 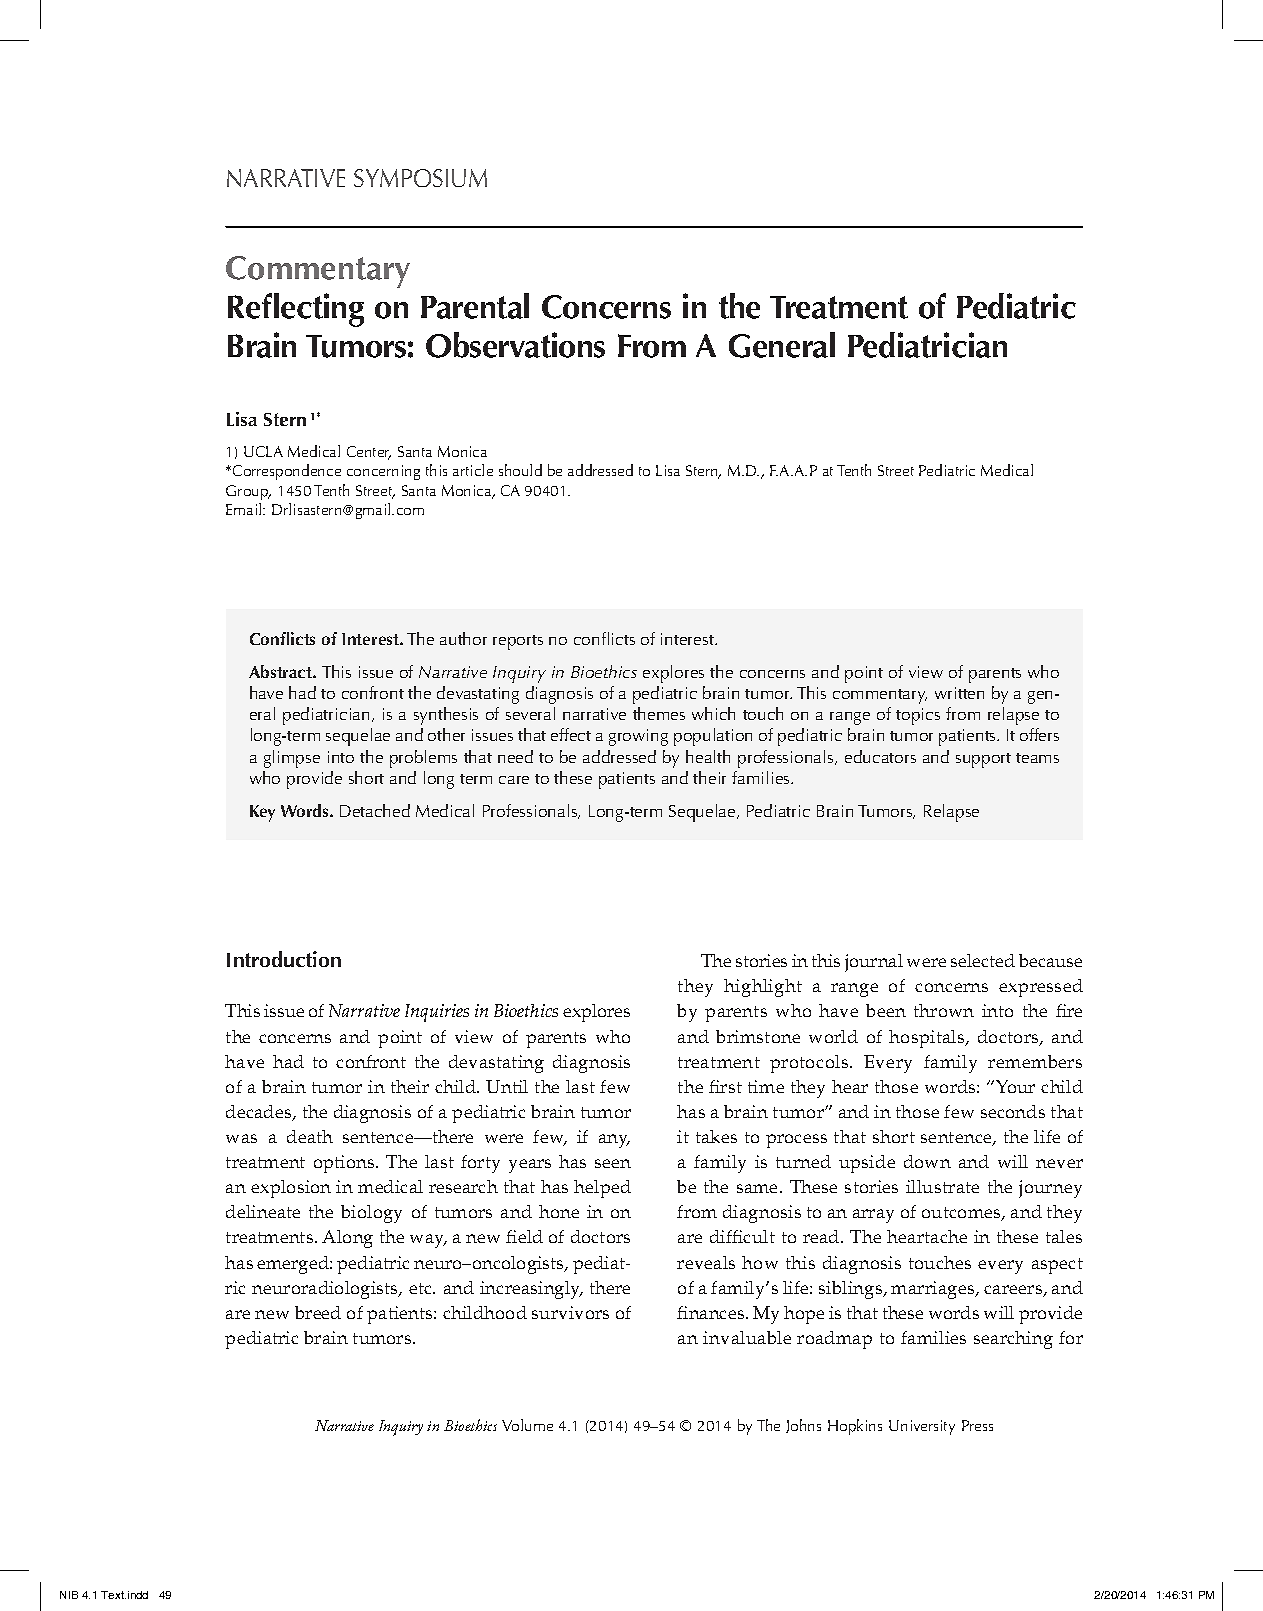 What do you see at coordinates (420, 178) in the document?
I see `SYMPOSIUM` at bounding box center [420, 178].
